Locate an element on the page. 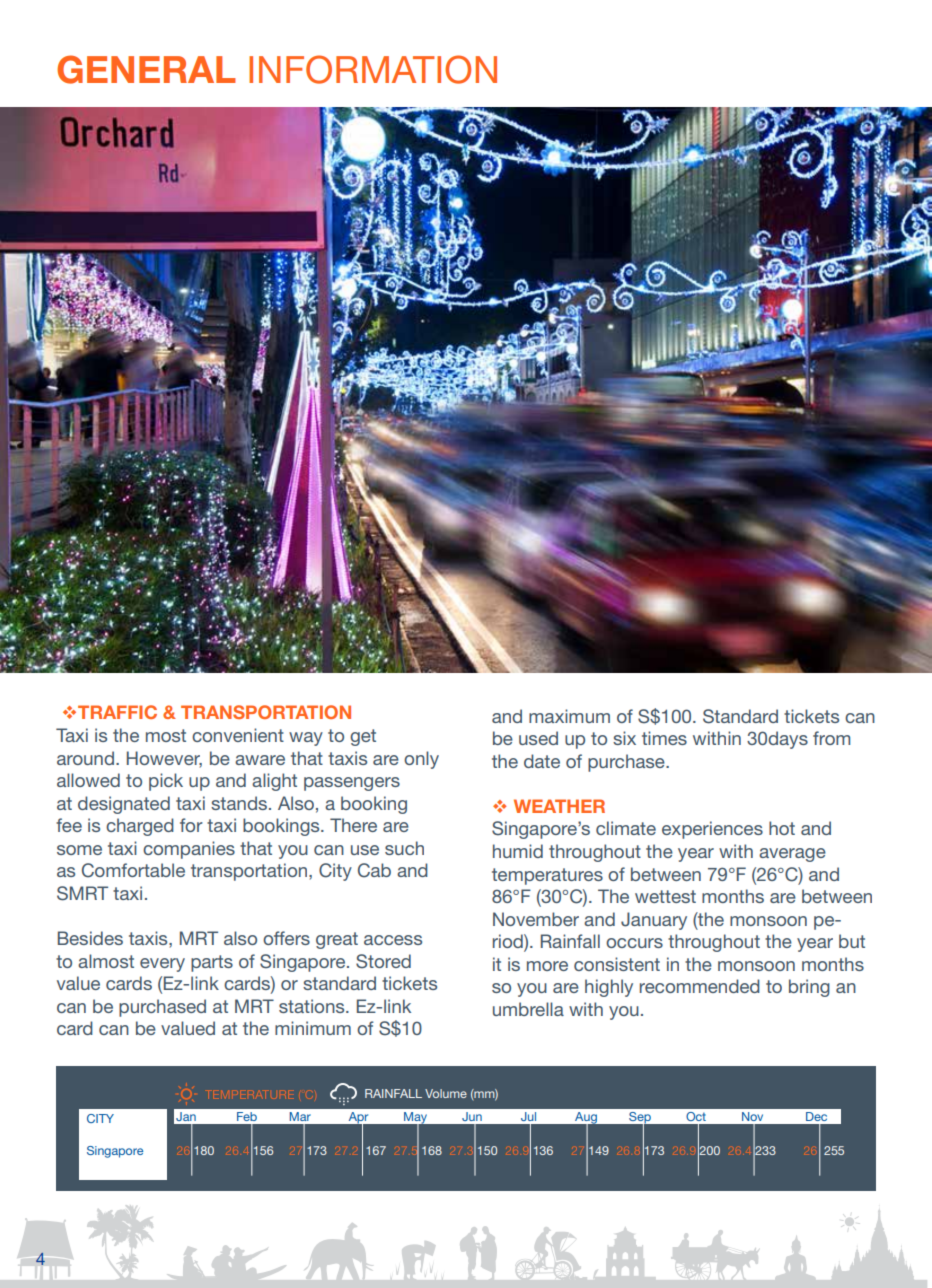  maximum is located at coordinates (569, 716).
